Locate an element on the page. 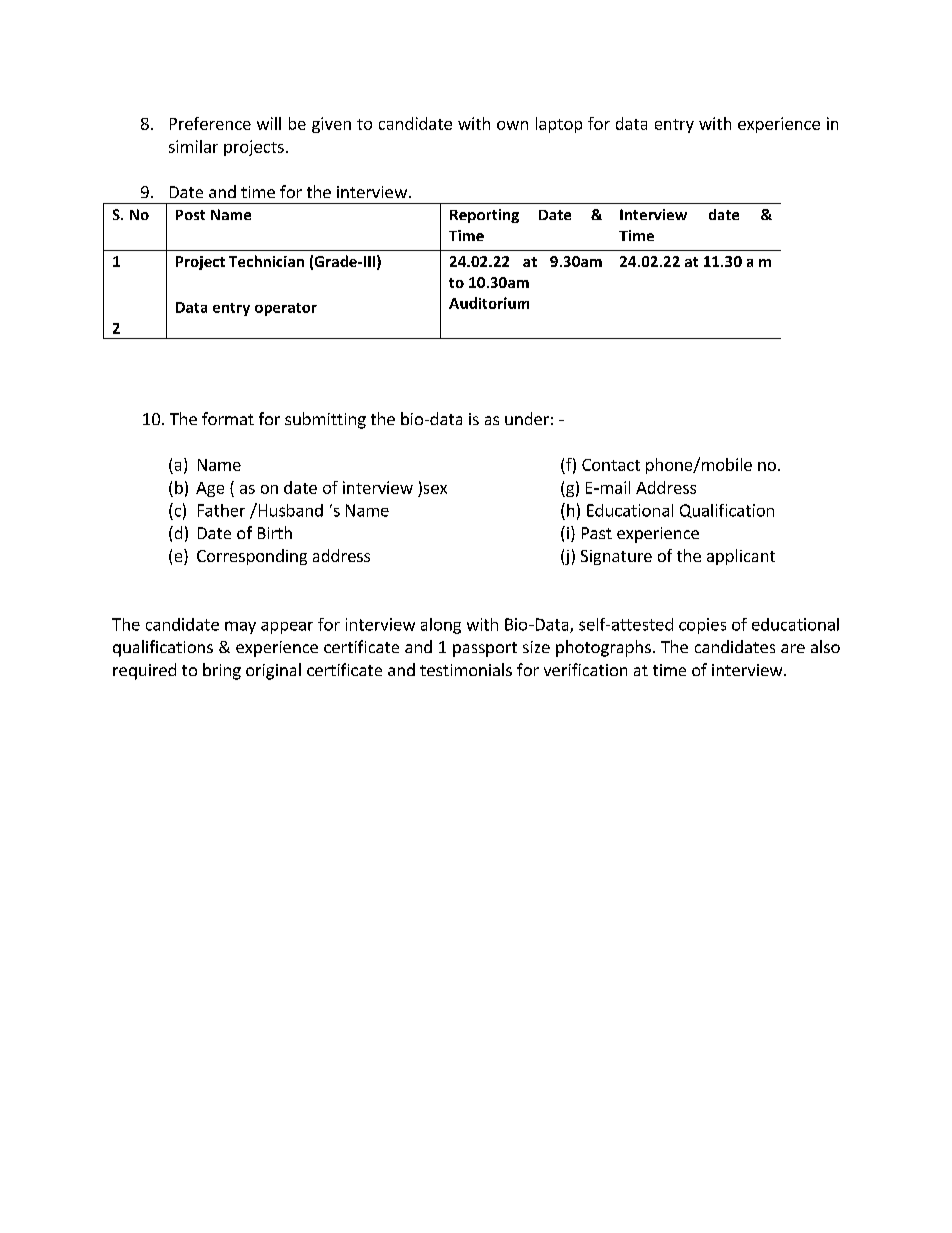 The image size is (952, 1233). Corresponding is located at coordinates (252, 557).
